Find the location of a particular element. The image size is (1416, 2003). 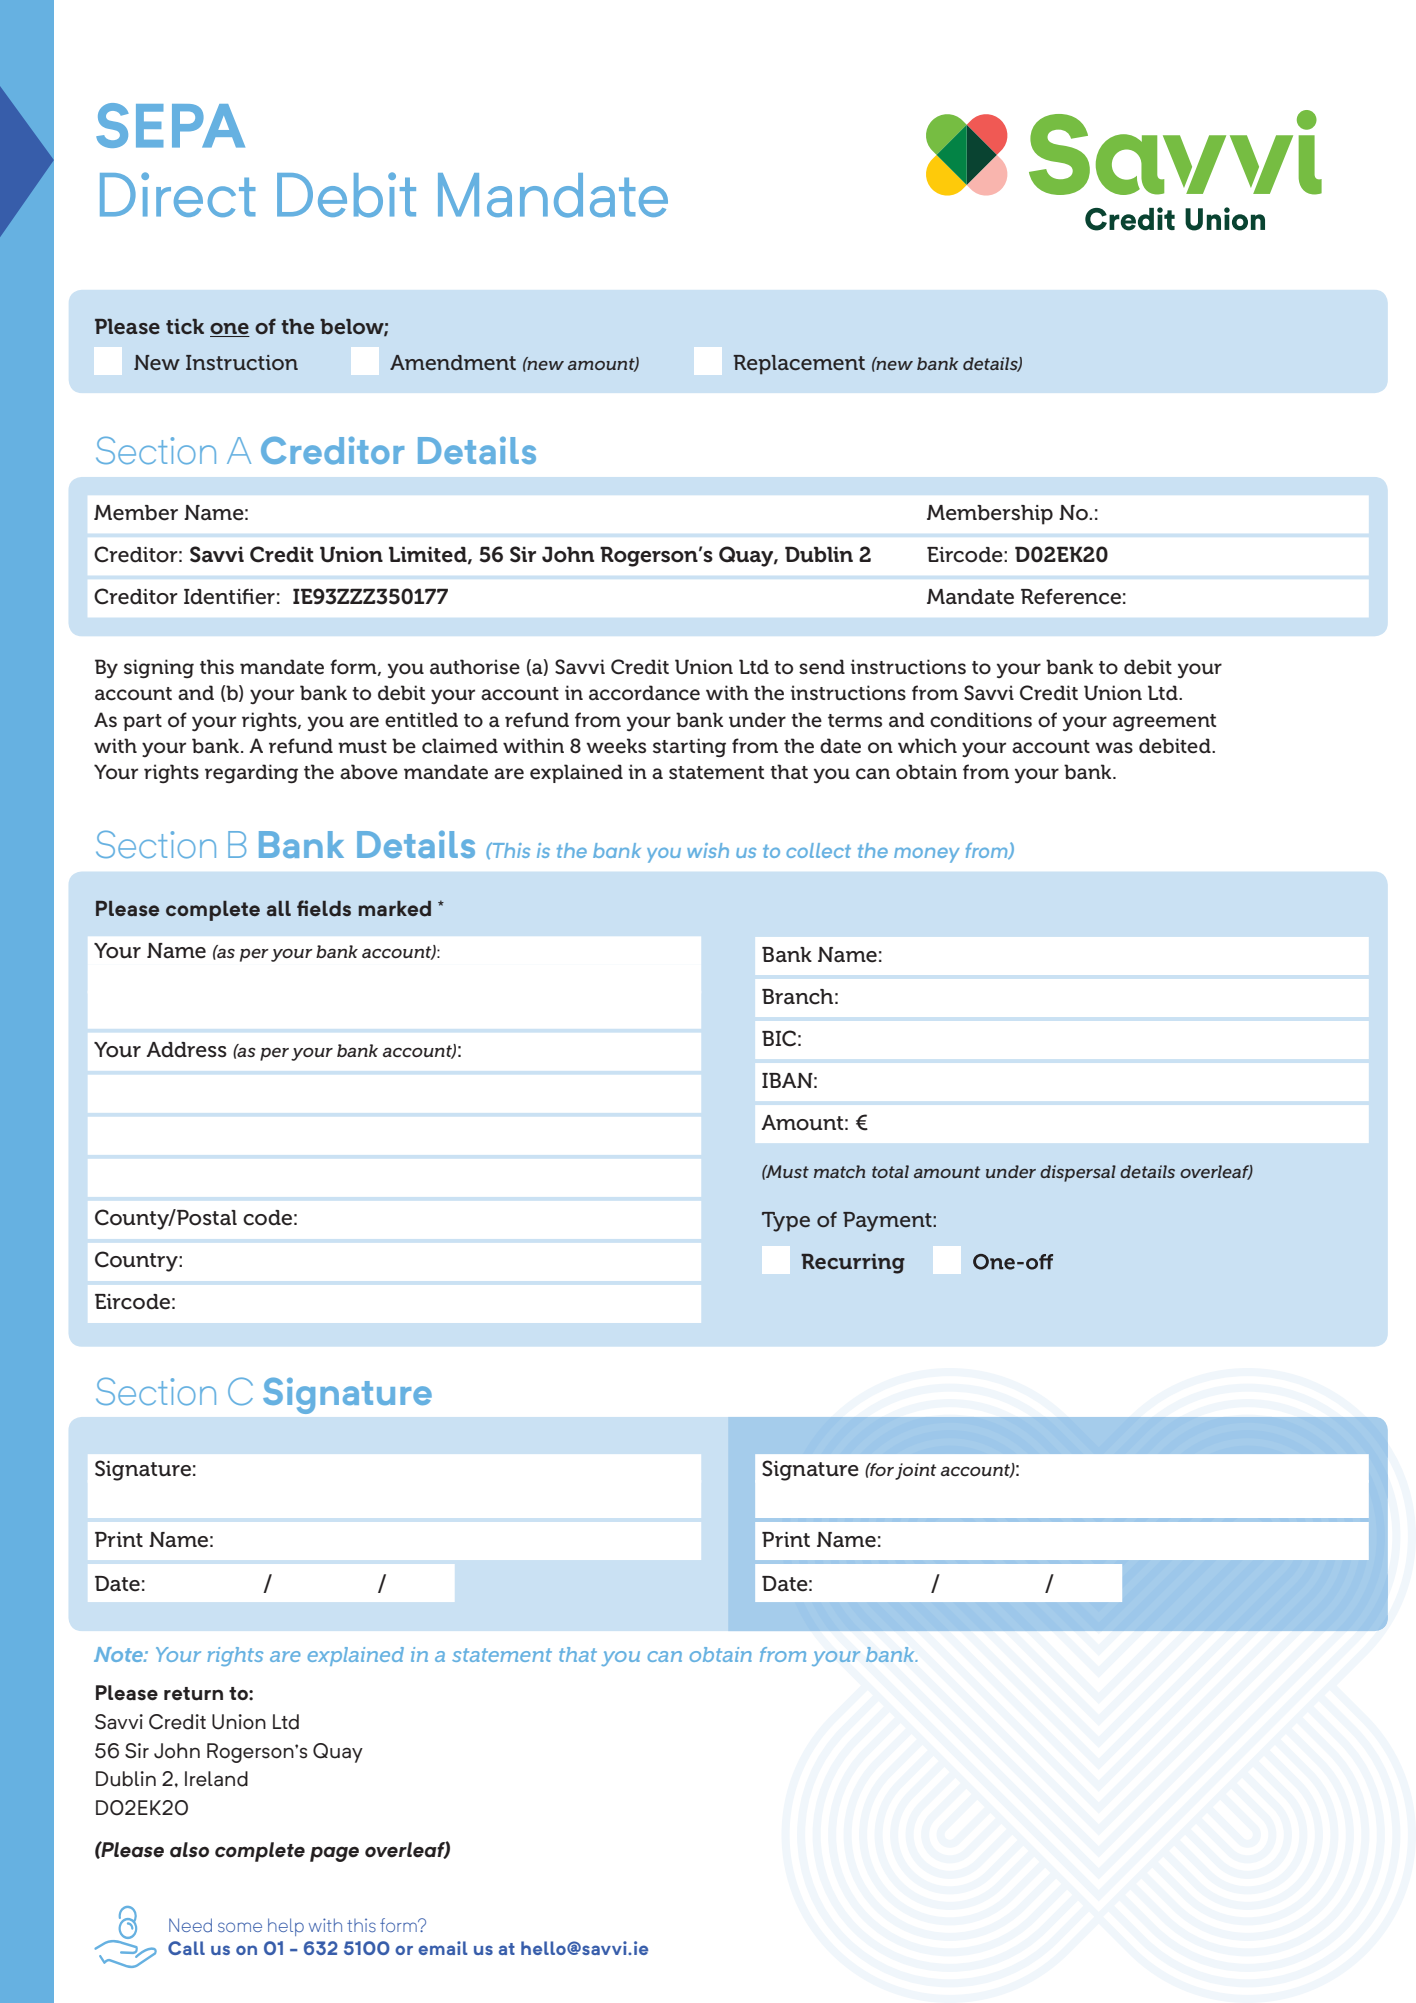

wish is located at coordinates (708, 850).
